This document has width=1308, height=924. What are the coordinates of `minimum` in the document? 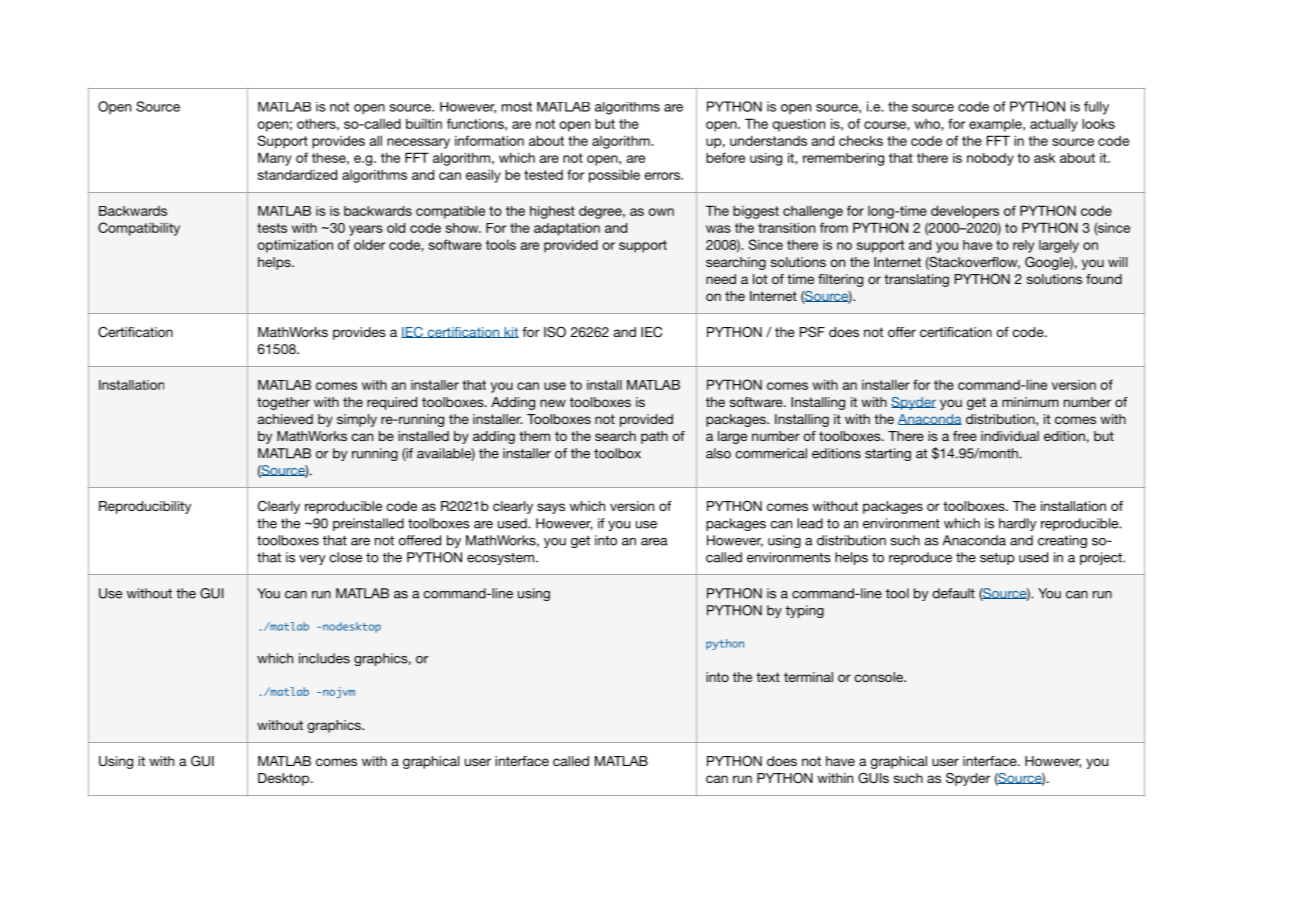 It's located at (1030, 402).
